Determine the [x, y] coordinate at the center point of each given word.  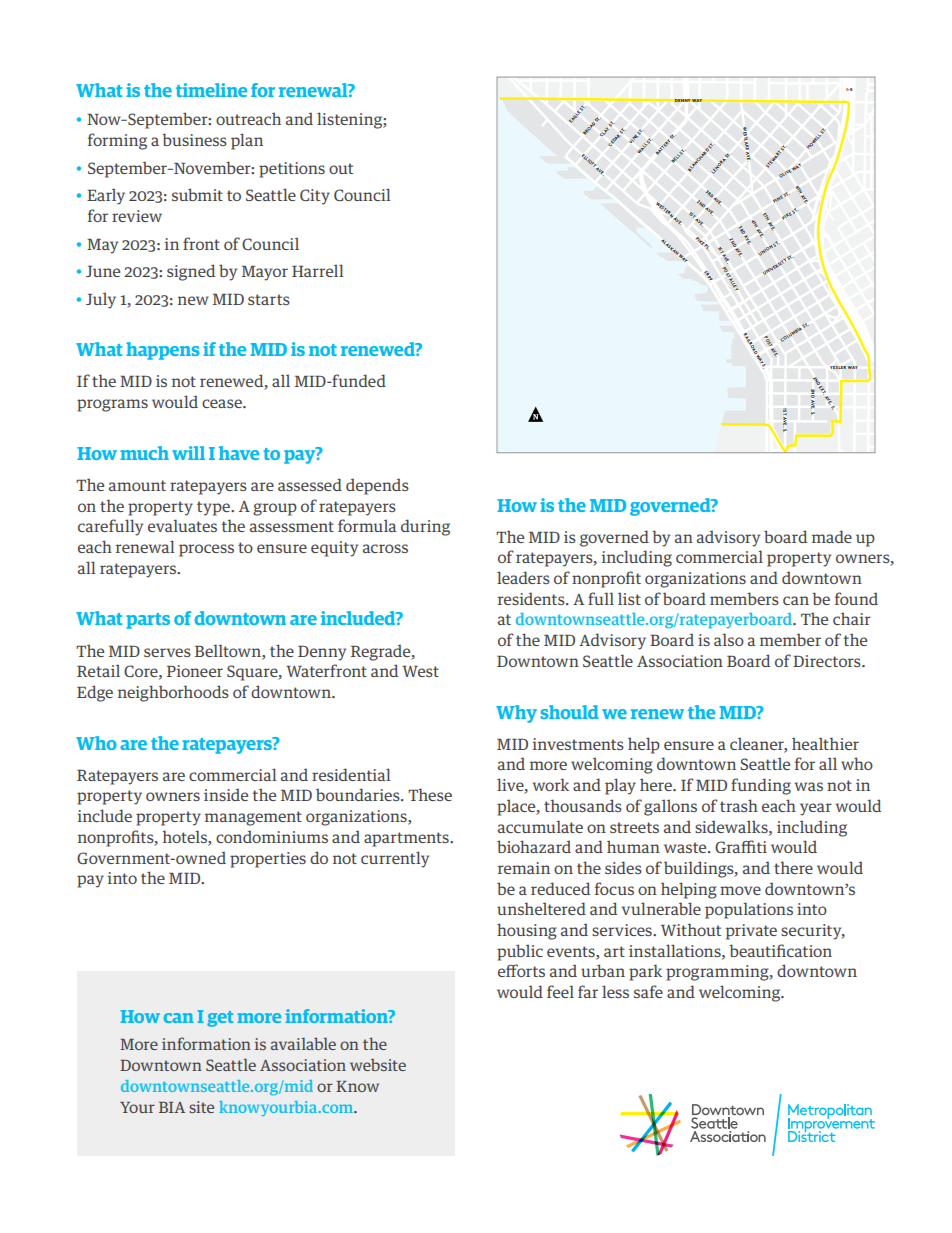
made [832, 536]
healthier [825, 743]
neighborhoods [173, 693]
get [220, 1019]
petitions [292, 170]
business [194, 139]
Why [516, 714]
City [315, 197]
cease [223, 403]
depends [377, 486]
